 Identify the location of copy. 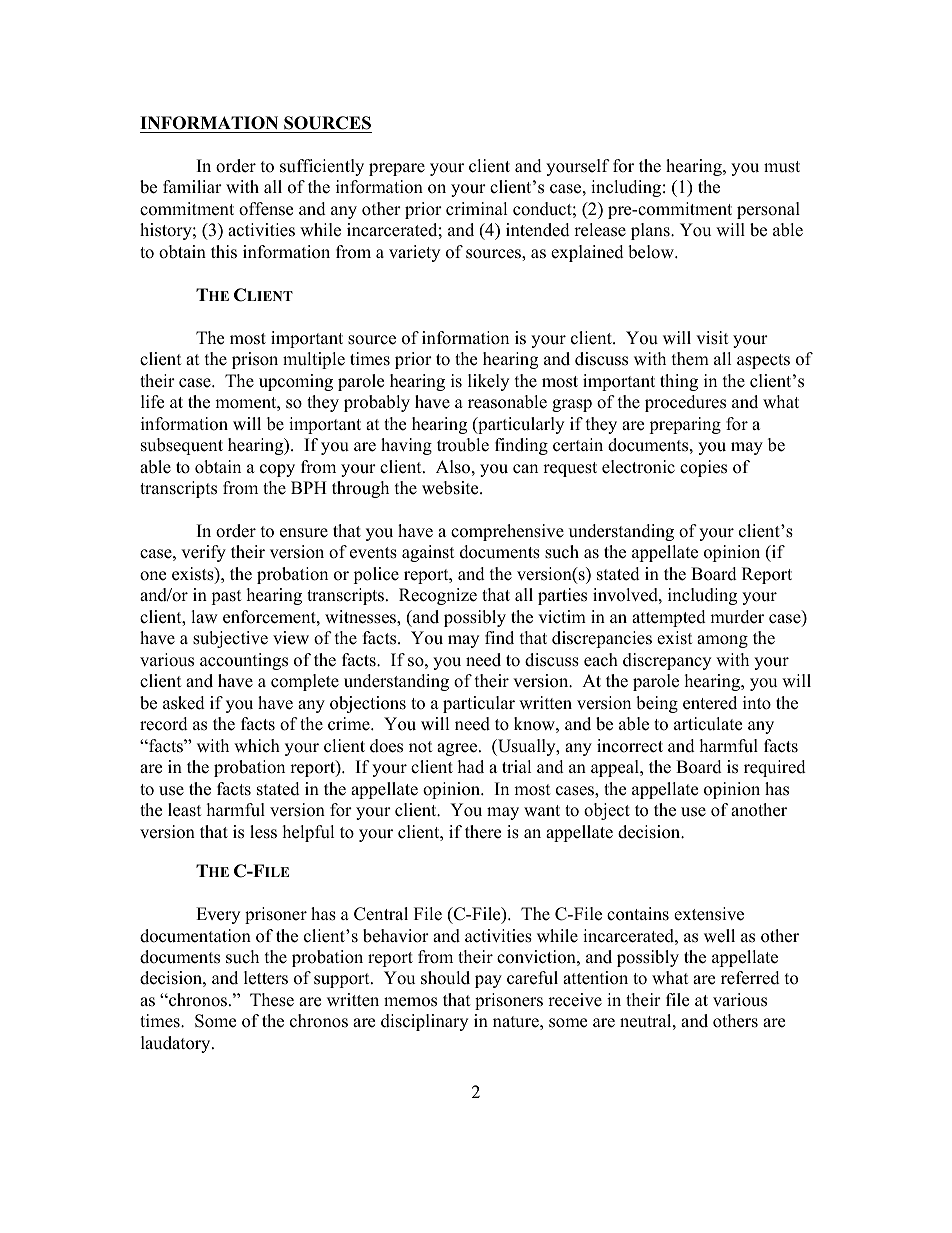
(277, 470).
